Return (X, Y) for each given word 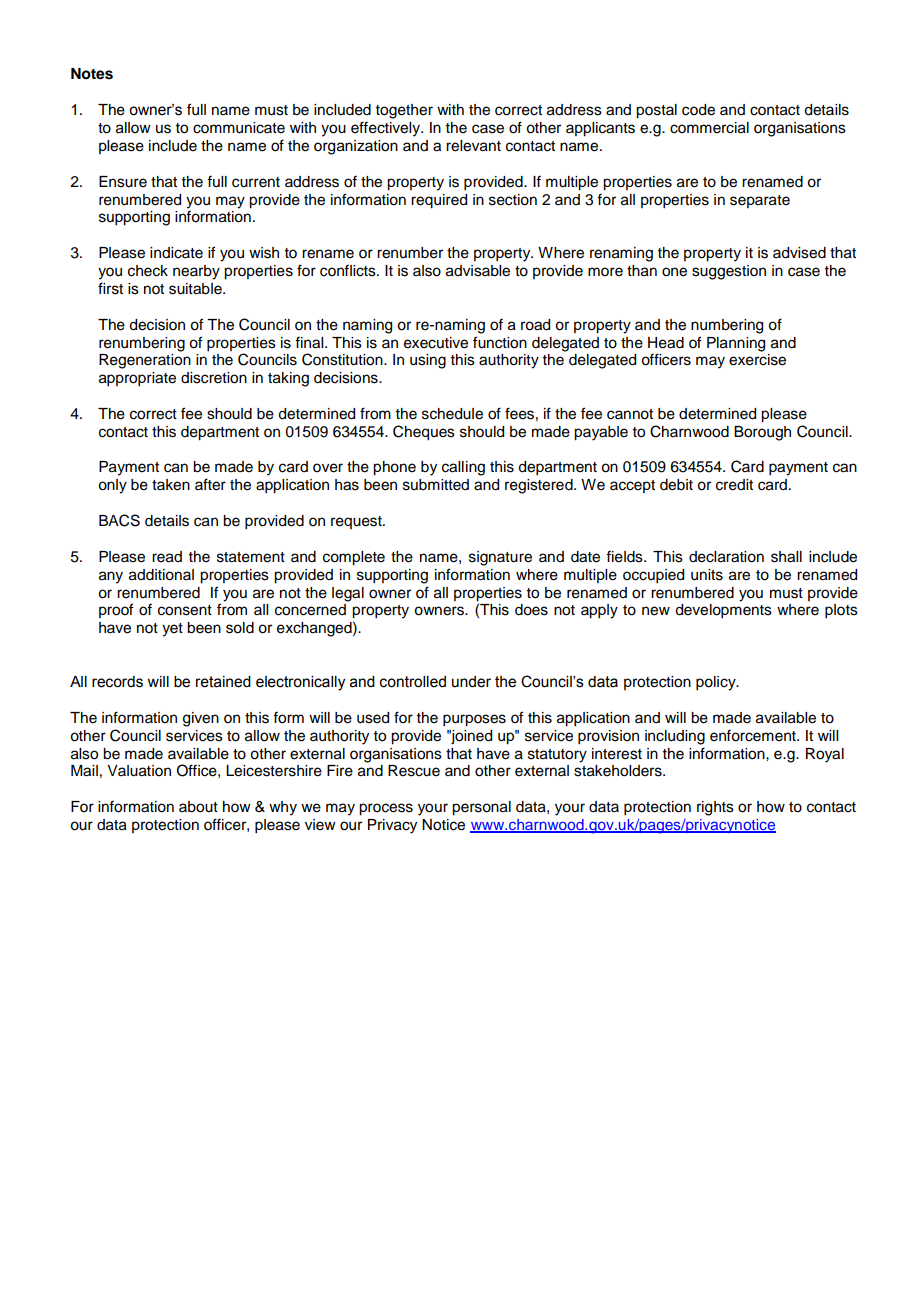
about (198, 807)
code (698, 110)
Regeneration (145, 361)
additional (161, 575)
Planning (736, 344)
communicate (239, 128)
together (404, 111)
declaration (726, 557)
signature (500, 558)
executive (436, 343)
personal (481, 808)
